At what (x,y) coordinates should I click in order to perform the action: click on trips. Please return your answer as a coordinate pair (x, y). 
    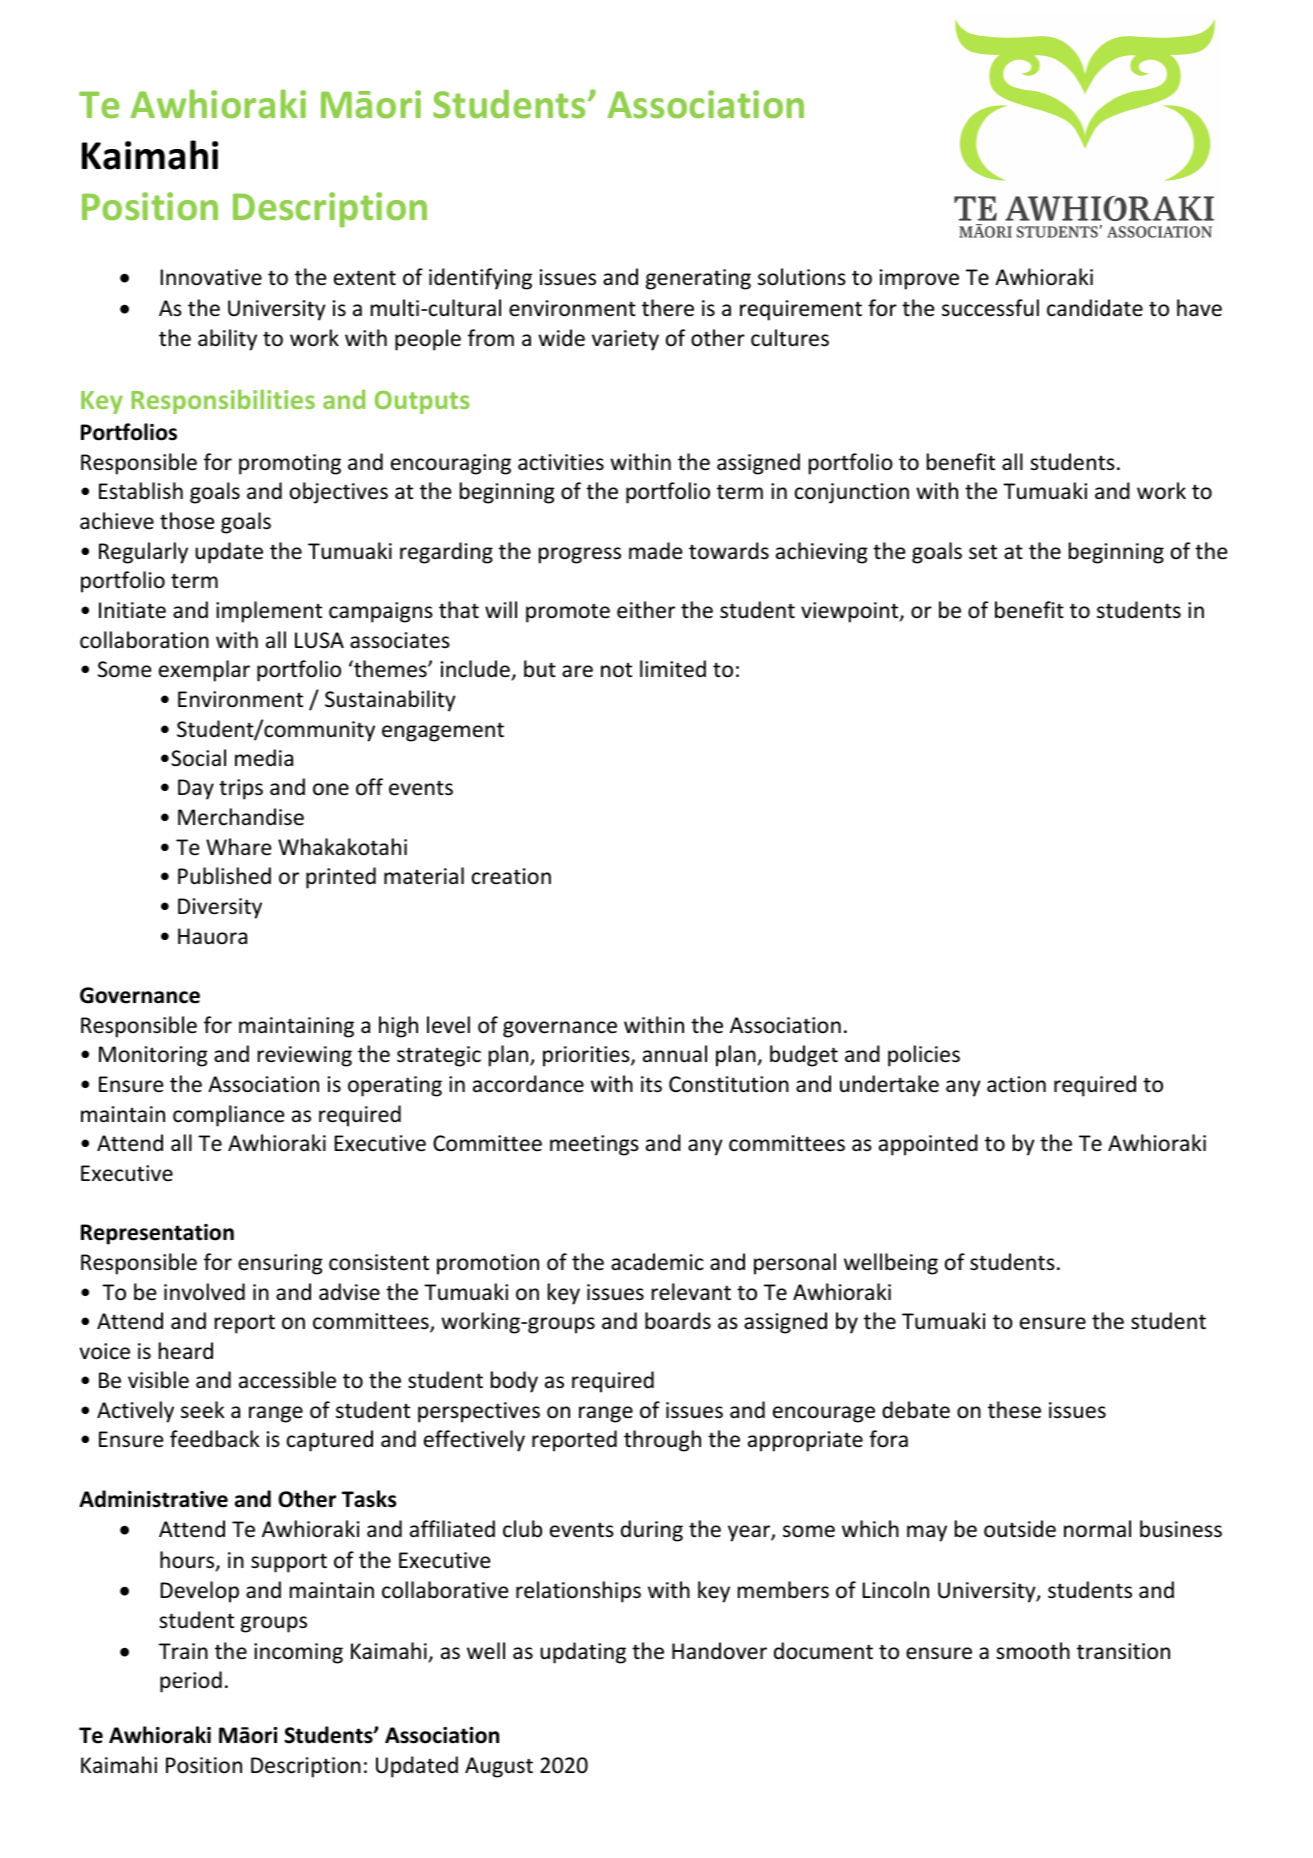
    Looking at the image, I should click on (241, 789).
